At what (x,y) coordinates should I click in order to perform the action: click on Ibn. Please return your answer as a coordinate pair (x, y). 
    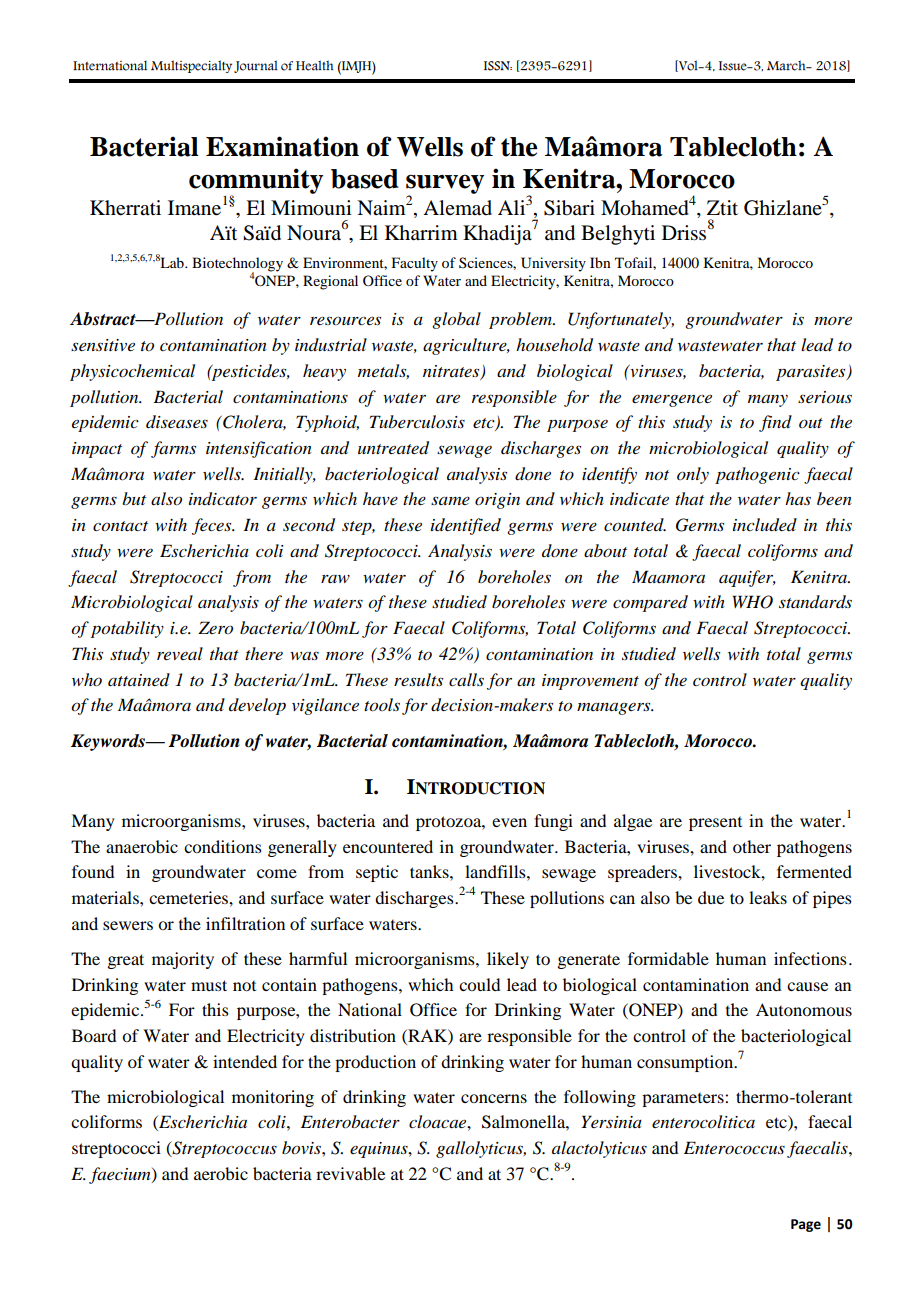
    Looking at the image, I should click on (600, 262).
